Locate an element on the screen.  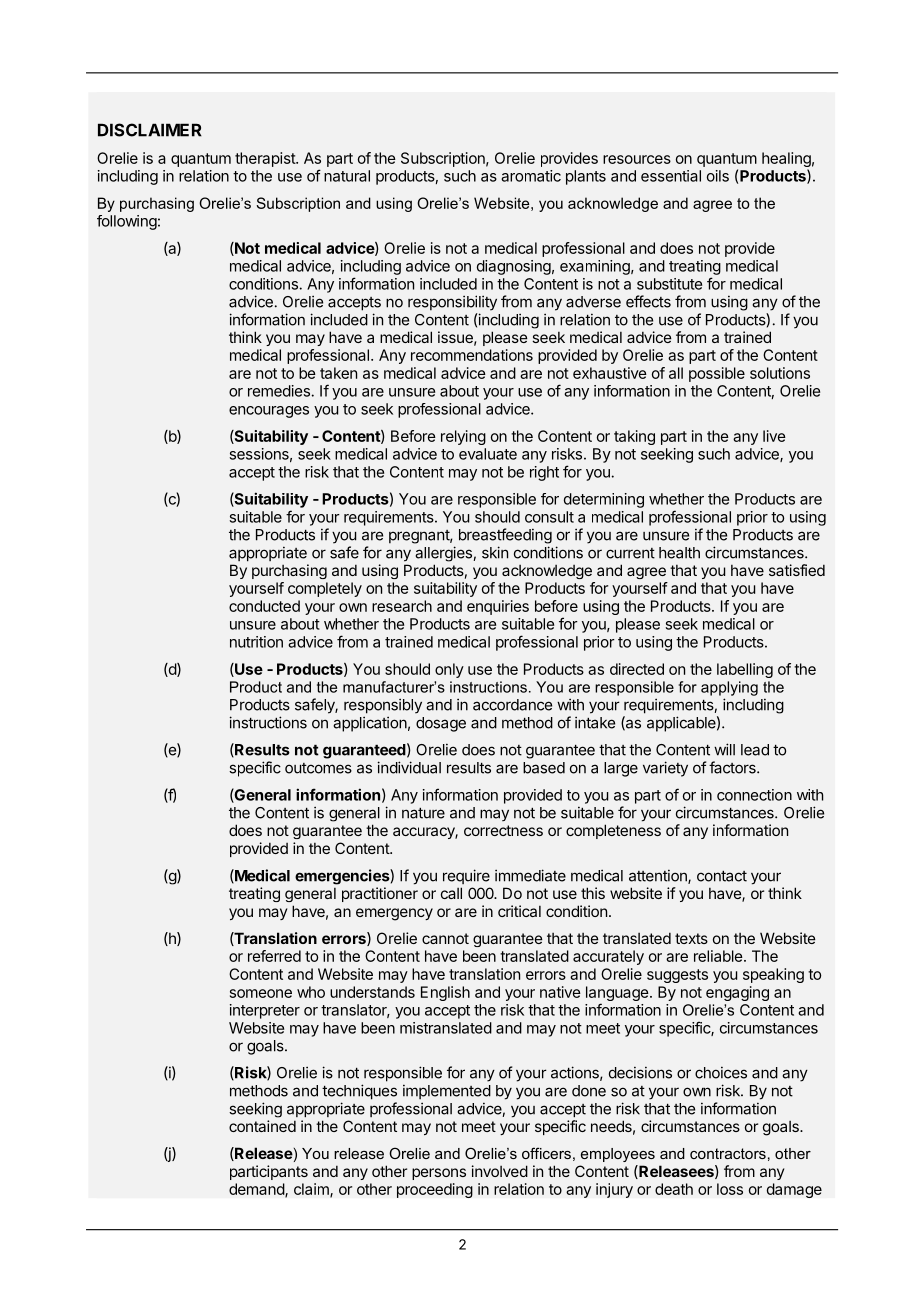
therapist is located at coordinates (266, 159).
